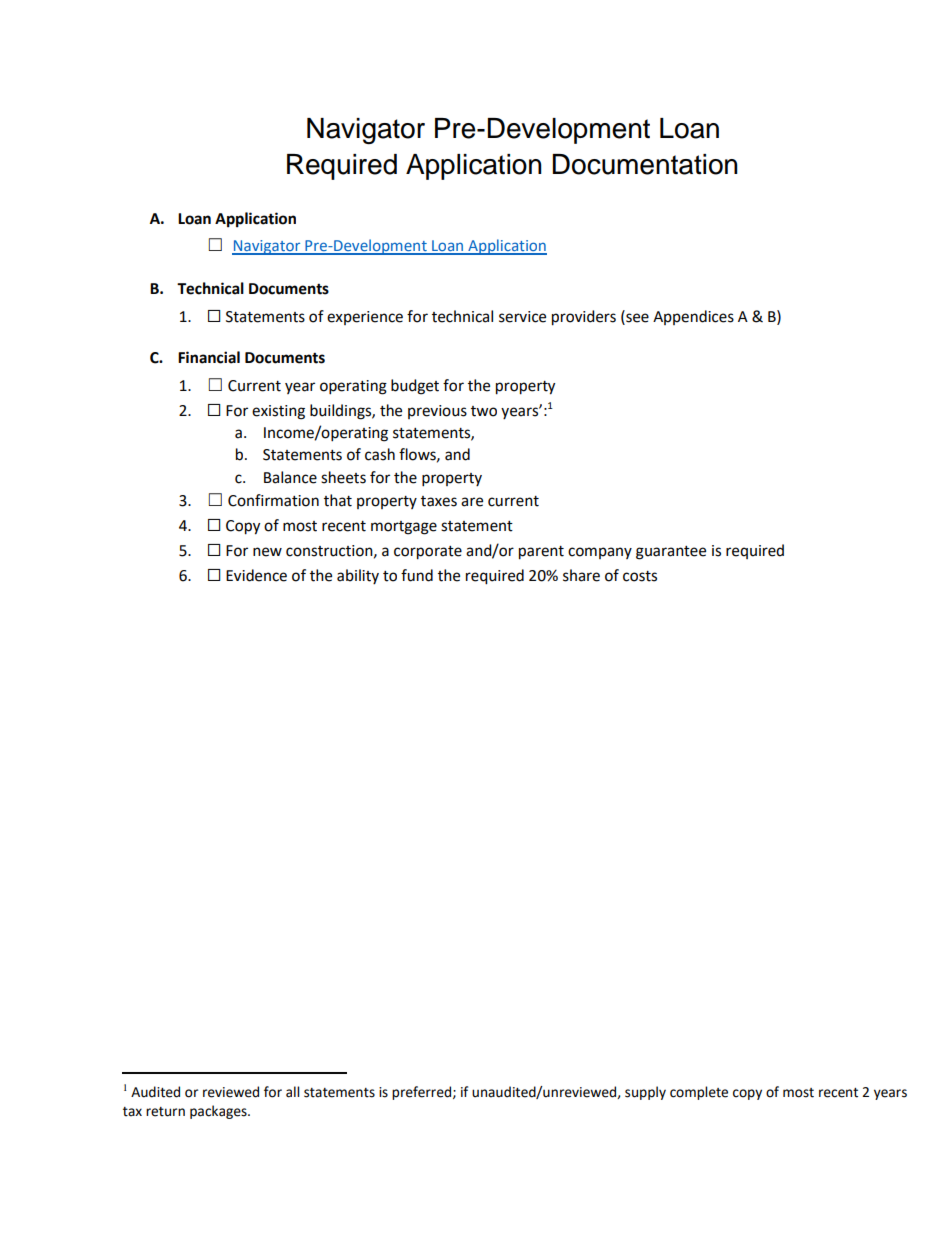 The image size is (952, 1233). I want to click on ability, so click(358, 576).
